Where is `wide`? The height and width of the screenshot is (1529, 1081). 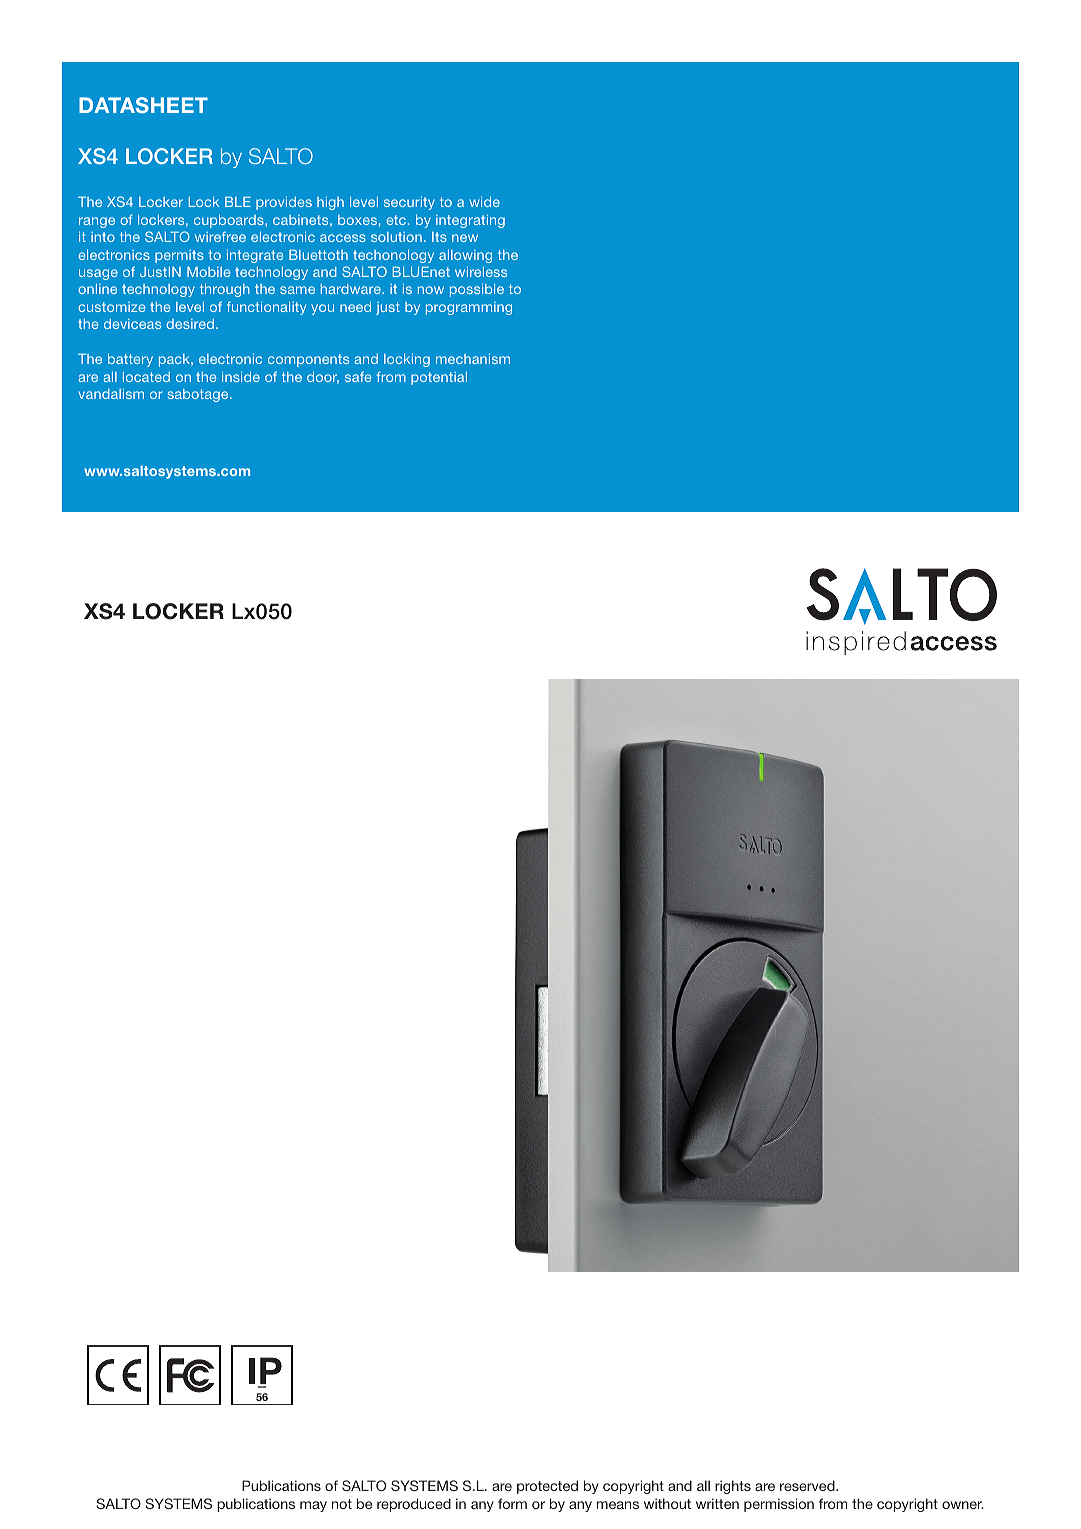
wide is located at coordinates (484, 202).
